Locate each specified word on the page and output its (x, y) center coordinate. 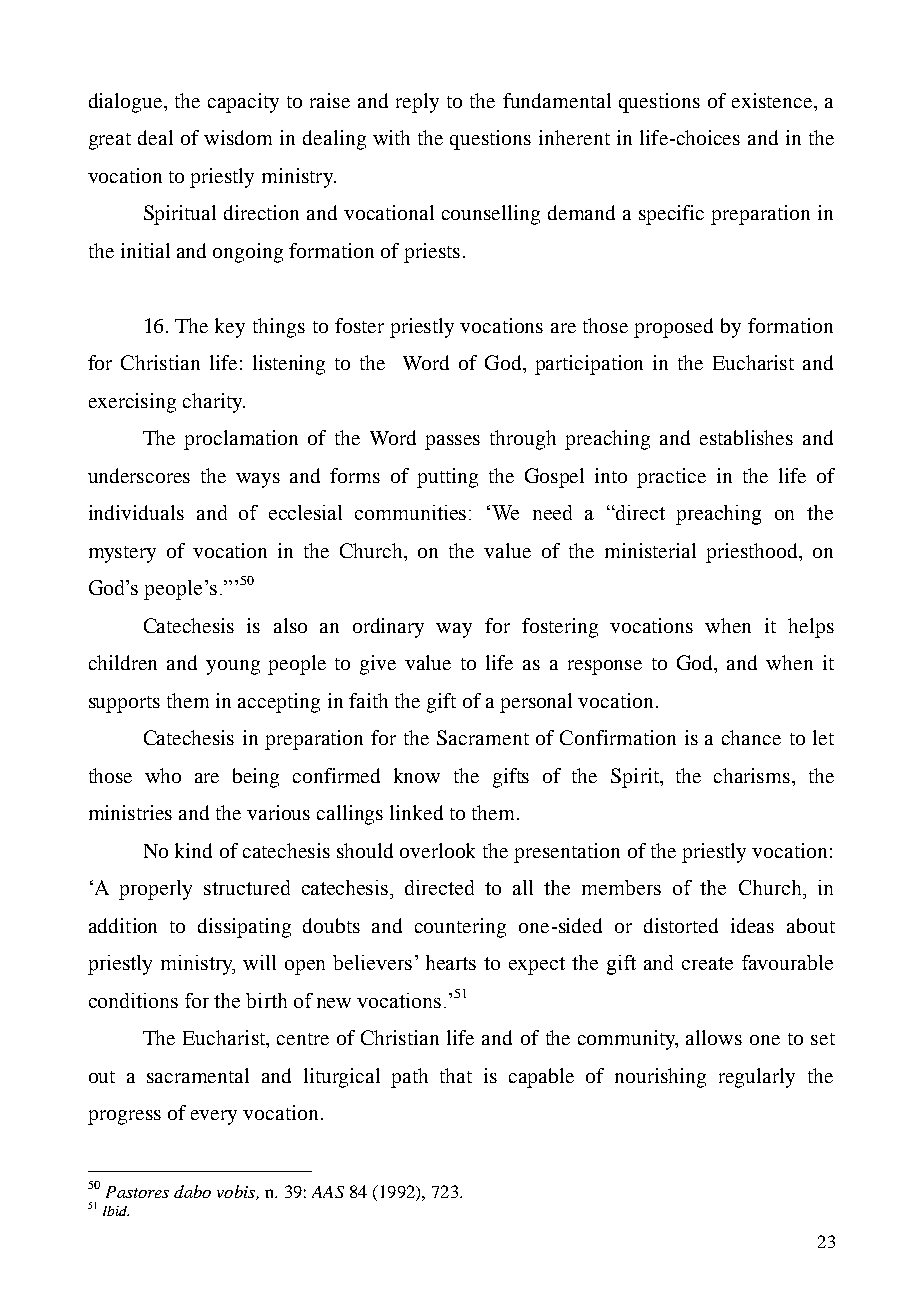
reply (417, 103)
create (707, 963)
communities (410, 512)
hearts (451, 962)
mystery (122, 554)
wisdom (238, 137)
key (230, 328)
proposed (673, 328)
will (259, 962)
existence (773, 100)
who (163, 775)
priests (432, 253)
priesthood (753, 553)
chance (751, 737)
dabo (192, 1191)
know (417, 775)
